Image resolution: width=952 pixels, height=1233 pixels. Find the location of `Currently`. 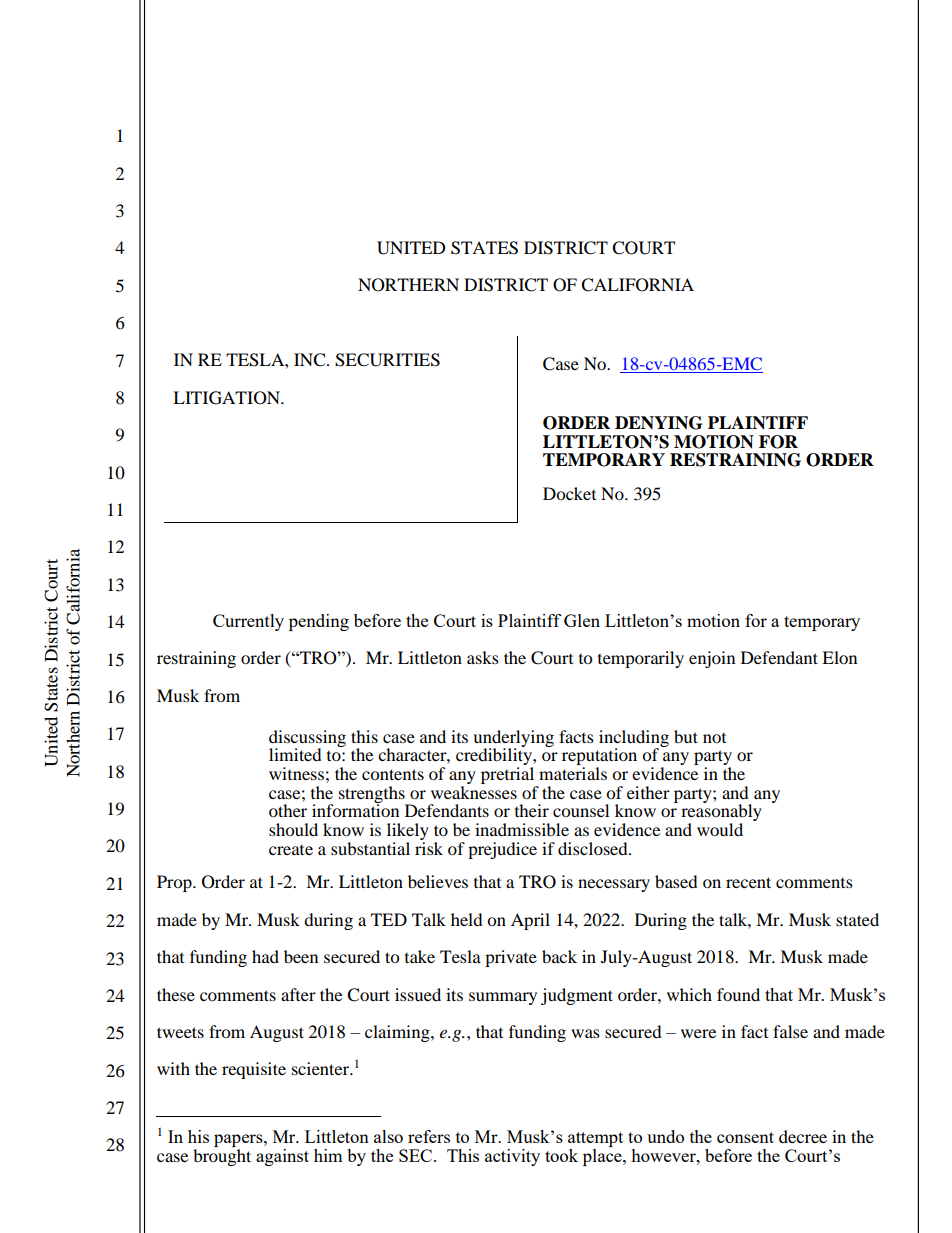

Currently is located at coordinates (248, 622).
